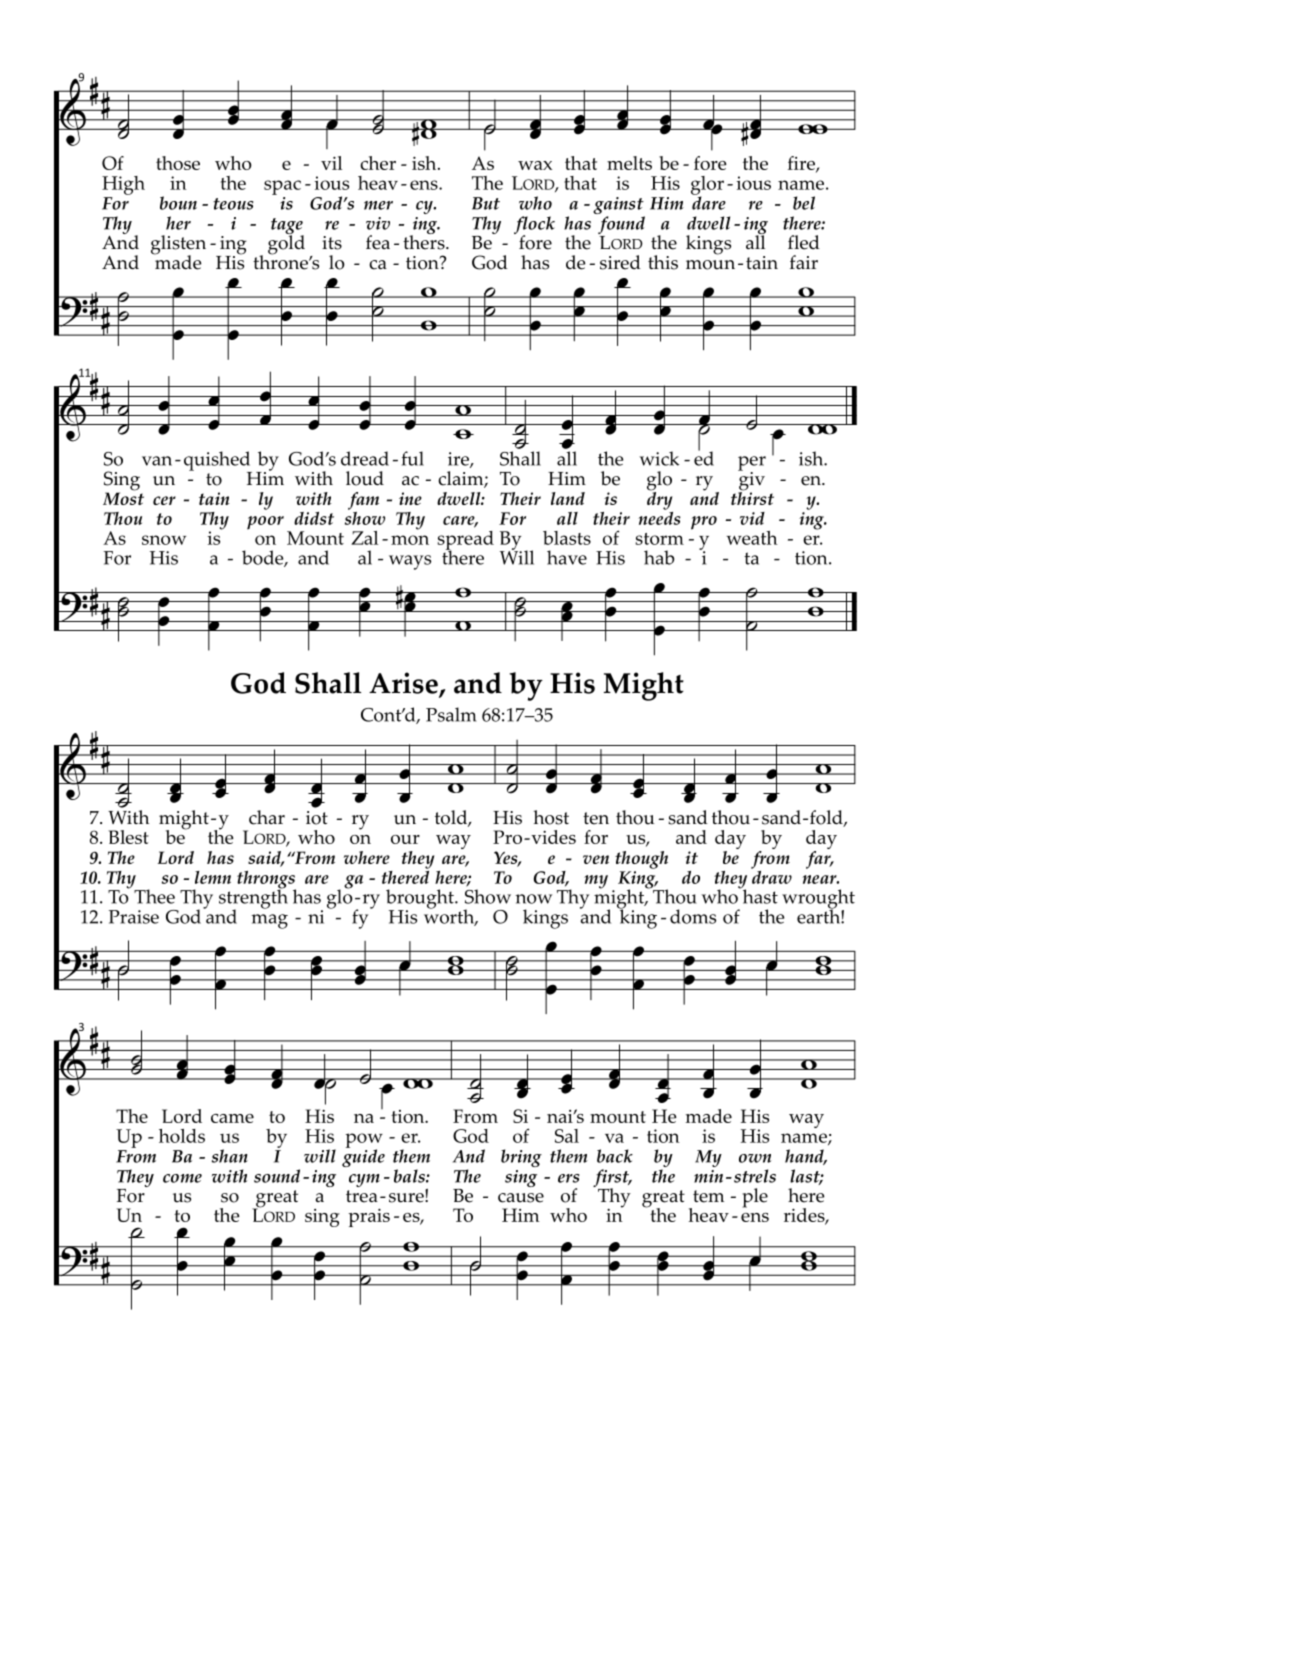 The image size is (1294, 1675). What do you see at coordinates (755, 1158) in the page?
I see `own` at bounding box center [755, 1158].
